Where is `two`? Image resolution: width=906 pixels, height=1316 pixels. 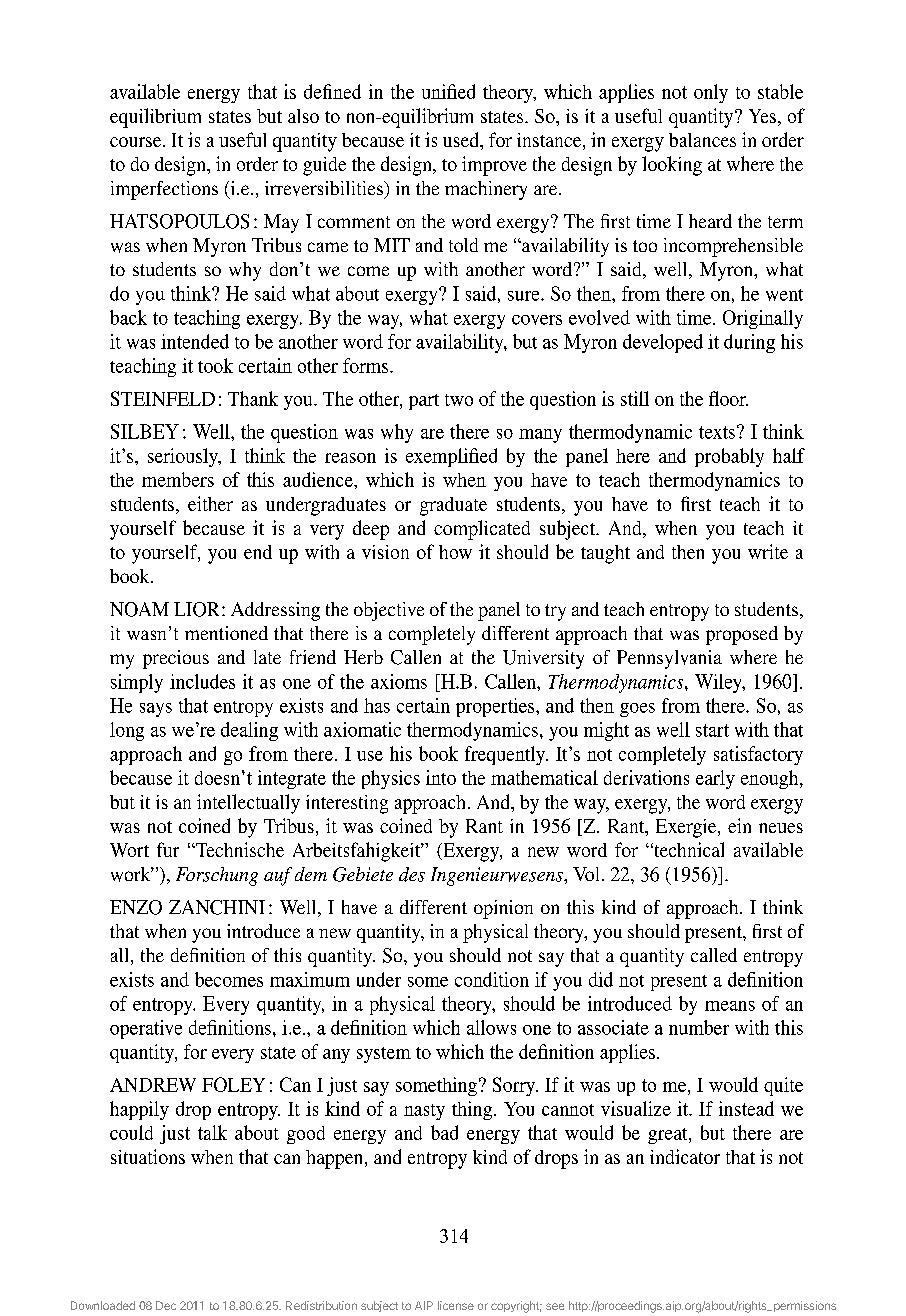 two is located at coordinates (459, 400).
